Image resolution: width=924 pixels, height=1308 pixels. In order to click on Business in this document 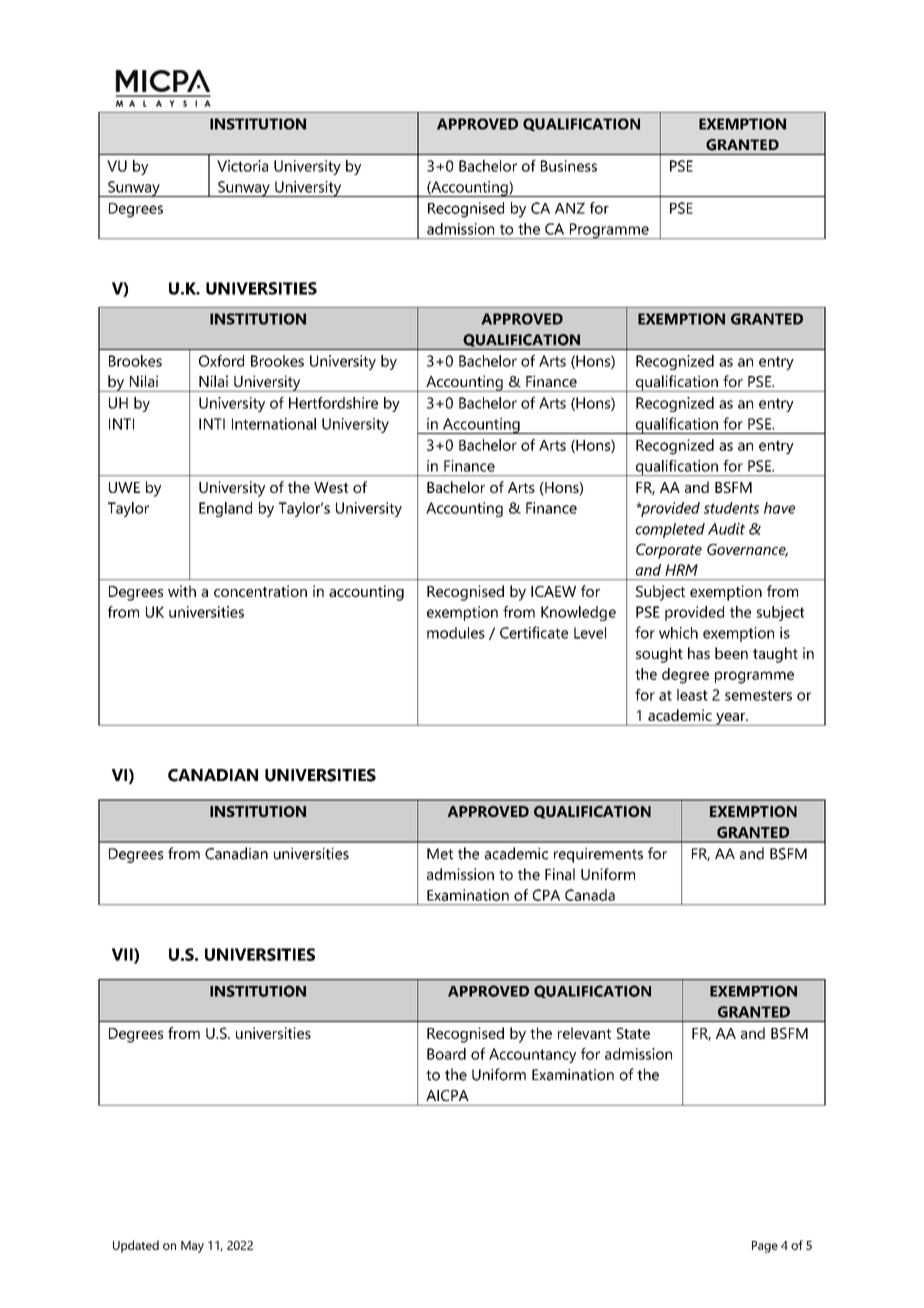, I will do `click(569, 166)`.
